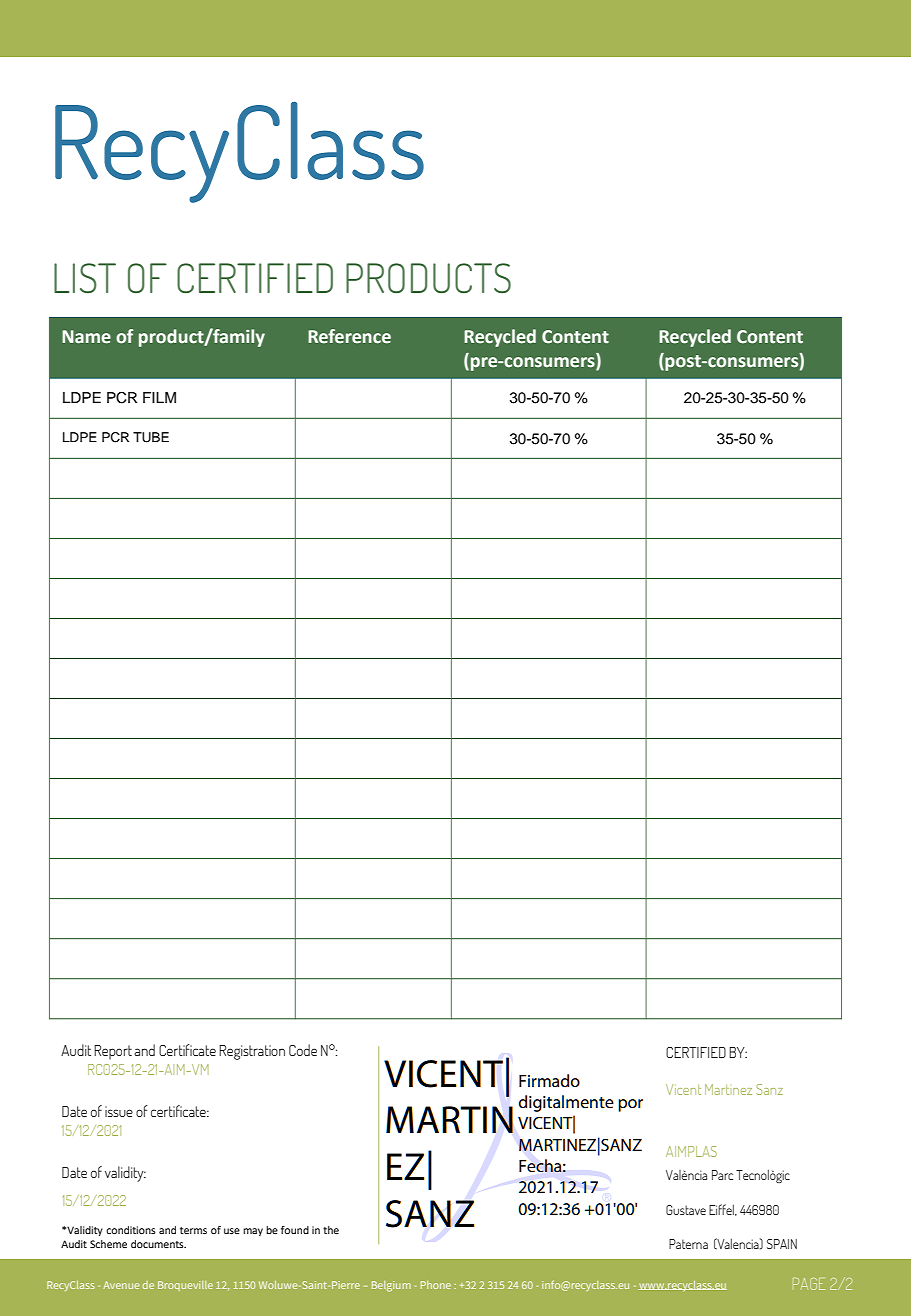  I want to click on documents, so click(158, 1244).
